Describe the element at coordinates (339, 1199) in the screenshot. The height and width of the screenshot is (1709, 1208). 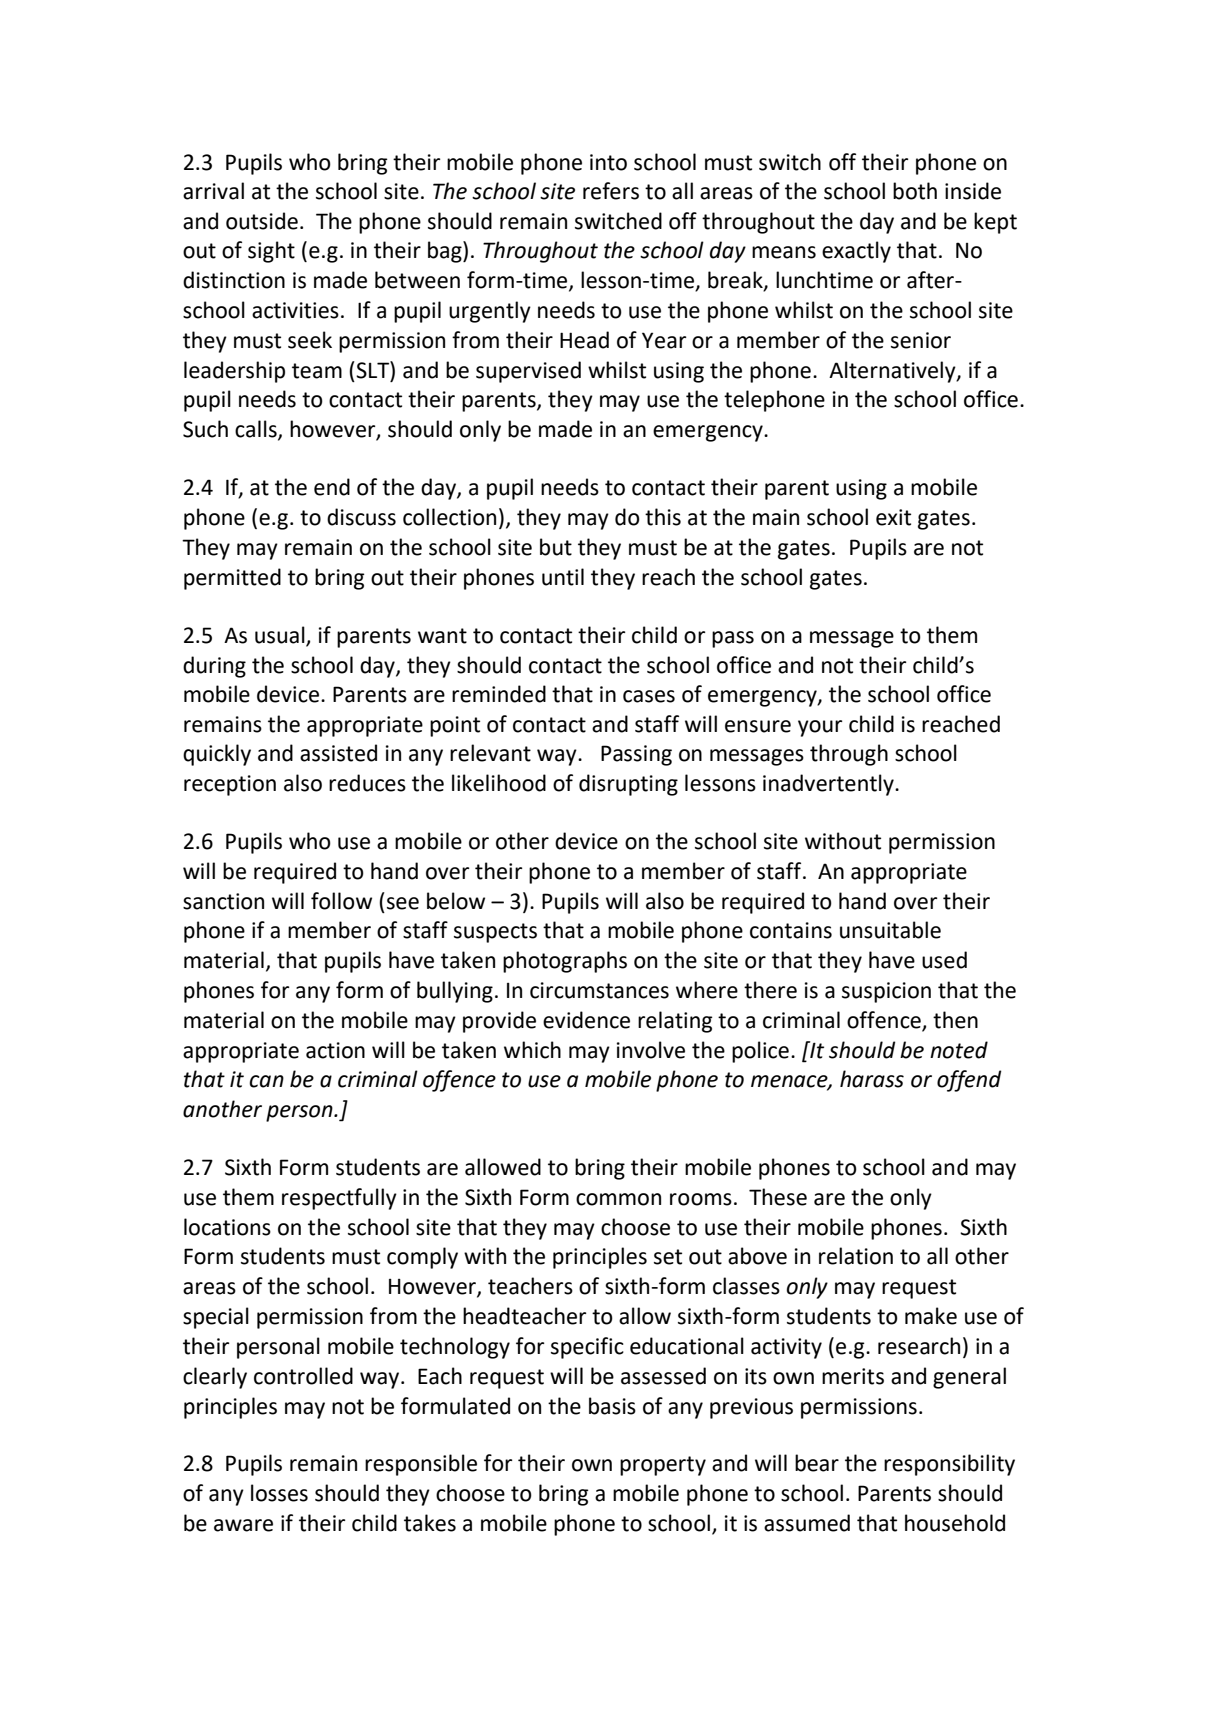
I see `respectfully` at that location.
